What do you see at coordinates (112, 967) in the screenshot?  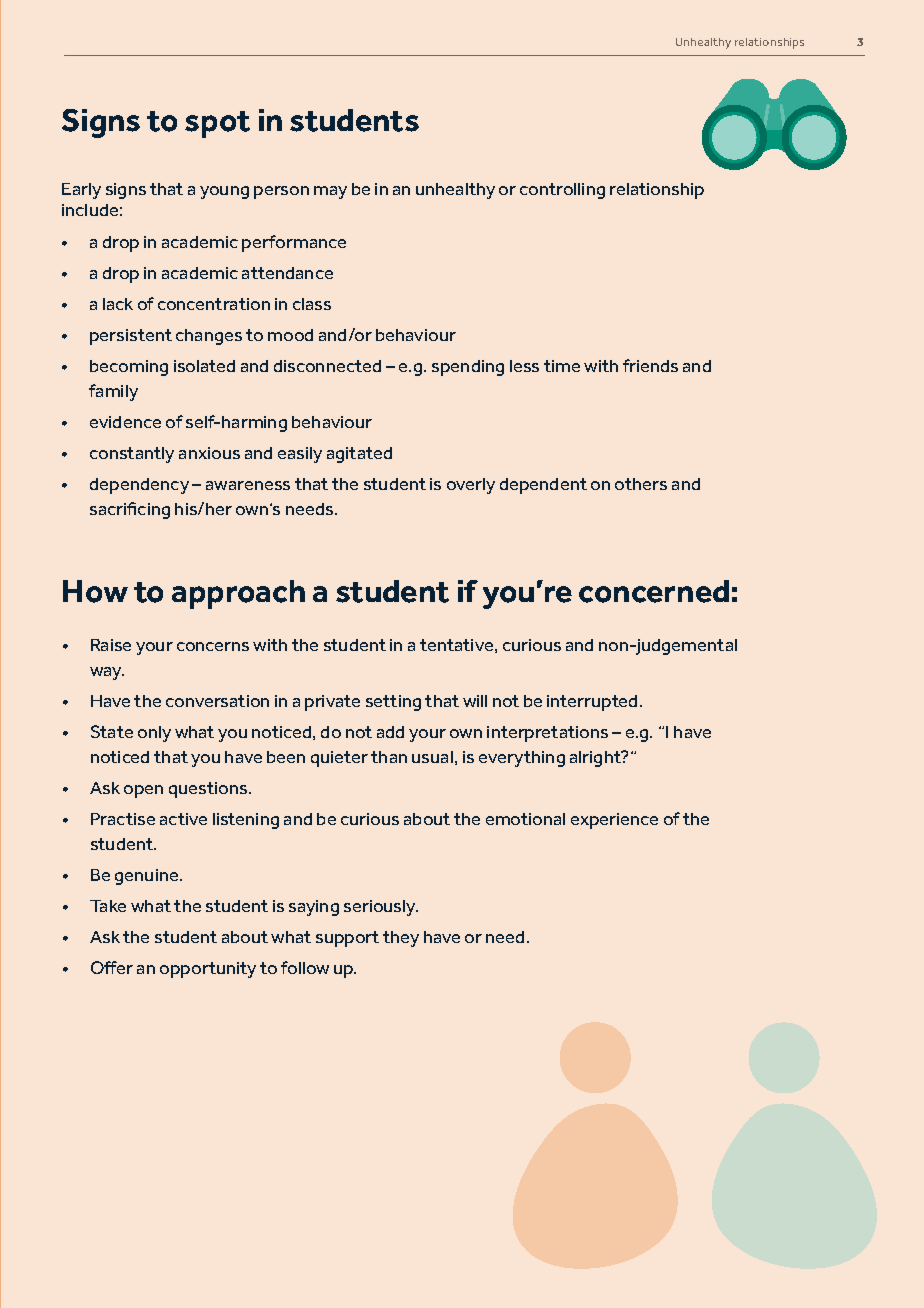 I see `Offer` at bounding box center [112, 967].
